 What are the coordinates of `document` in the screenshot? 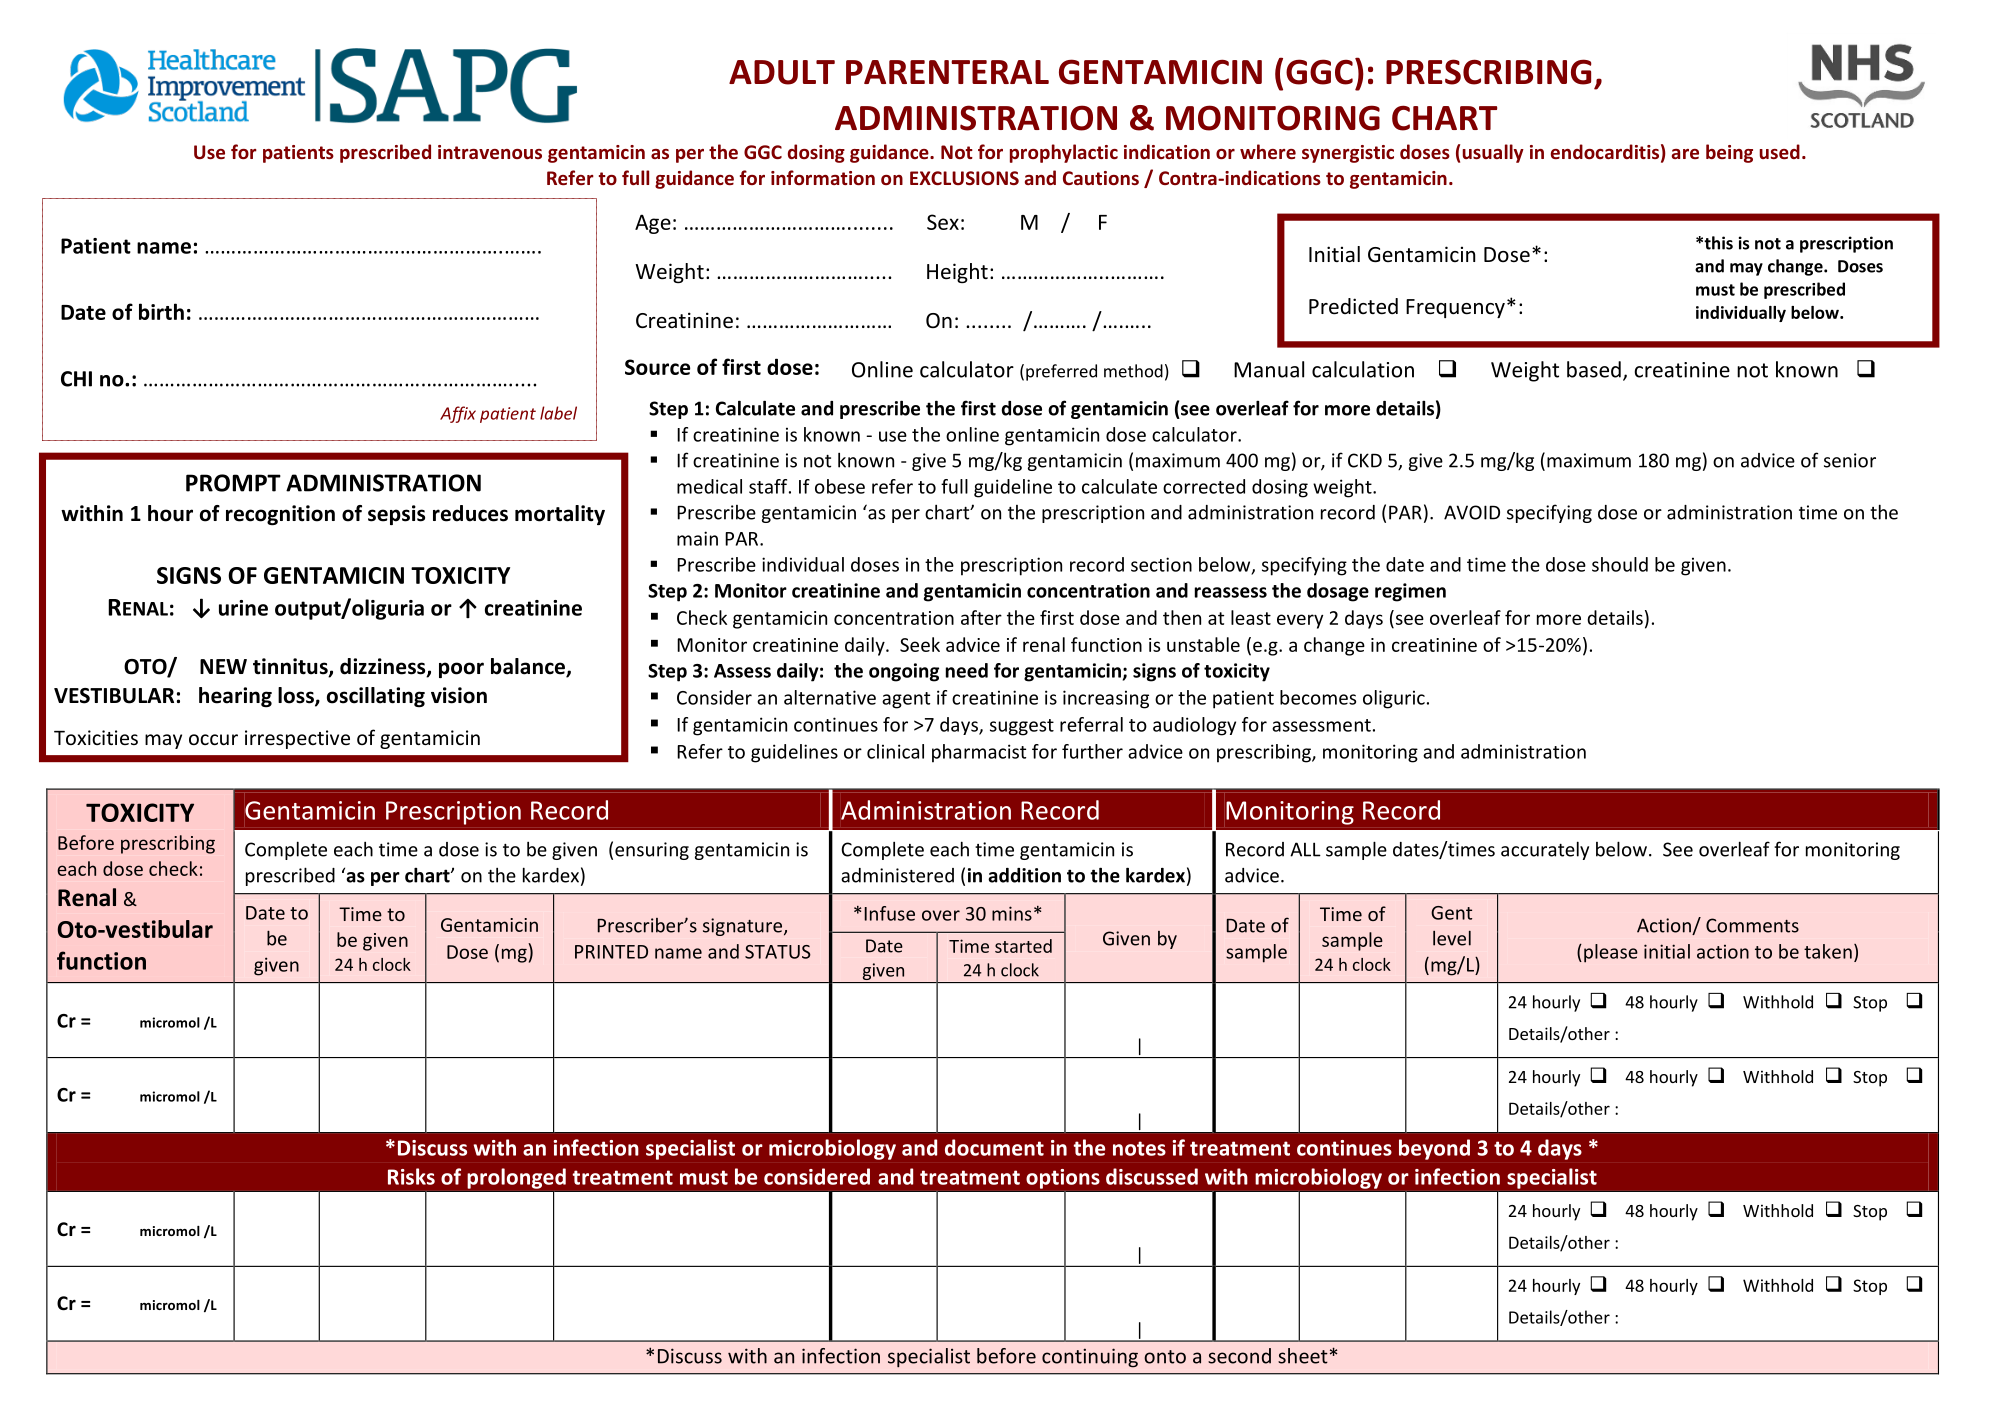 It's located at (994, 1147).
